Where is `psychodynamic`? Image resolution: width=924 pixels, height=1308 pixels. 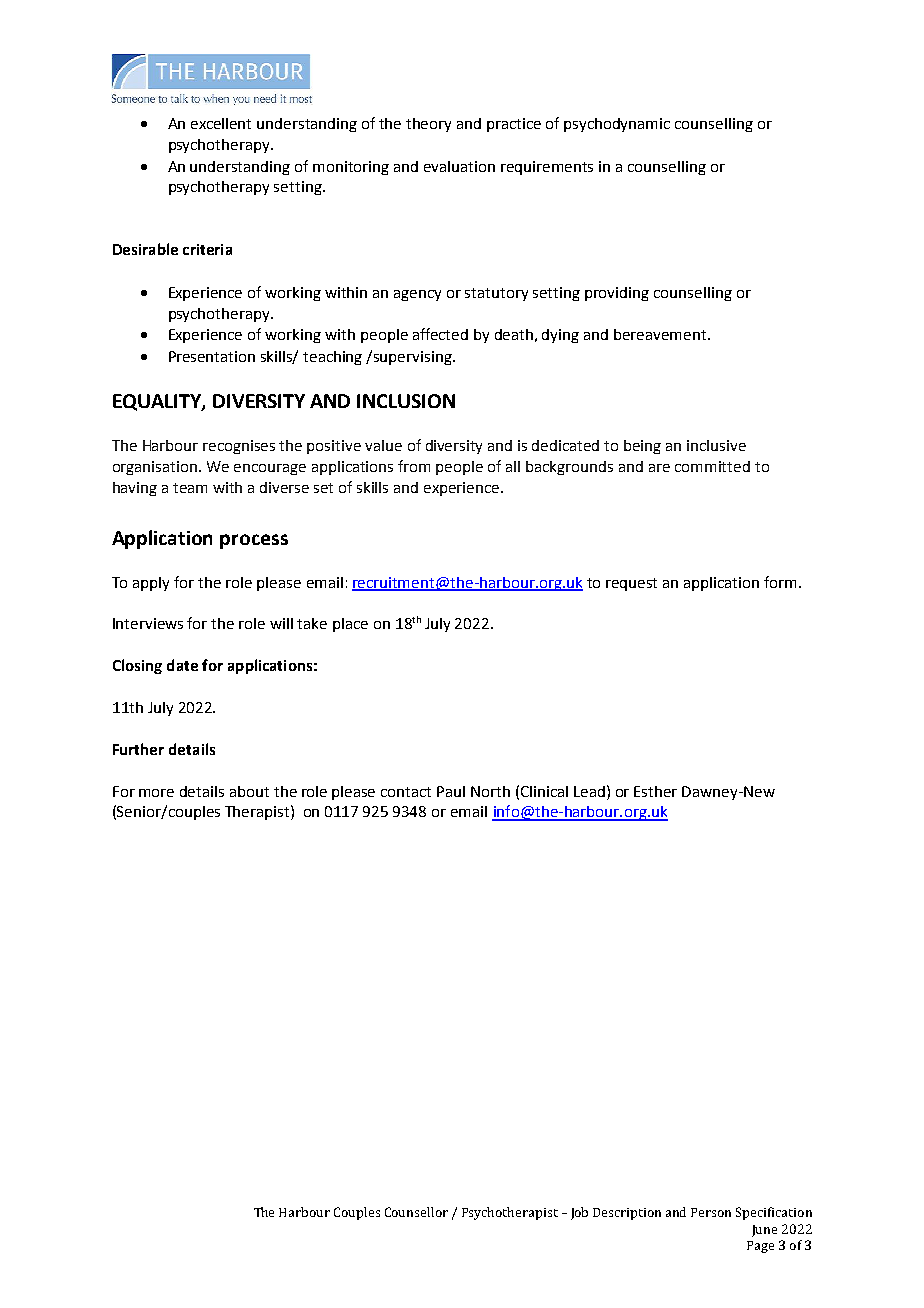
psychodynamic is located at coordinates (617, 125).
